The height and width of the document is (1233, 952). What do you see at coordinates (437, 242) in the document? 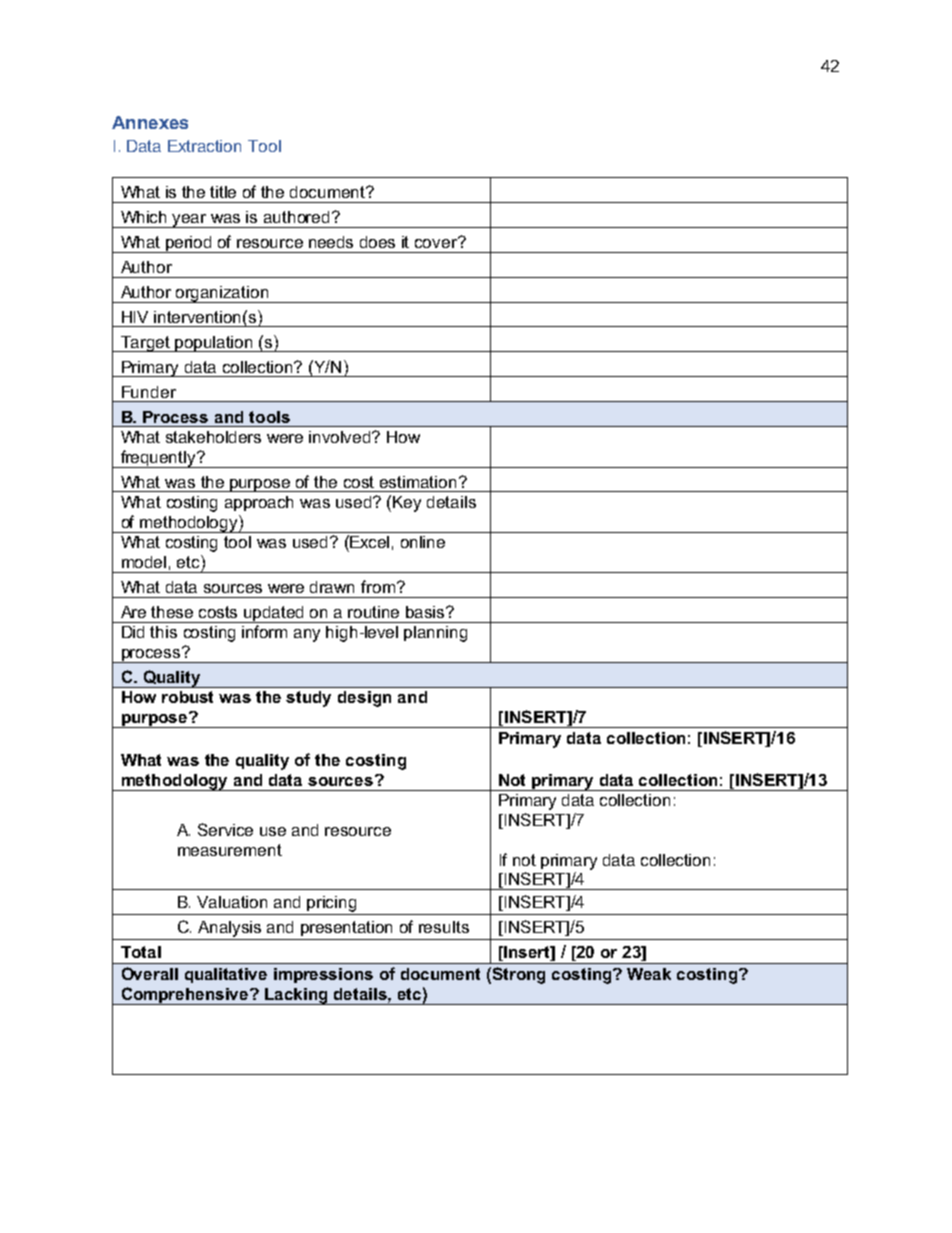
I see `cover` at bounding box center [437, 242].
